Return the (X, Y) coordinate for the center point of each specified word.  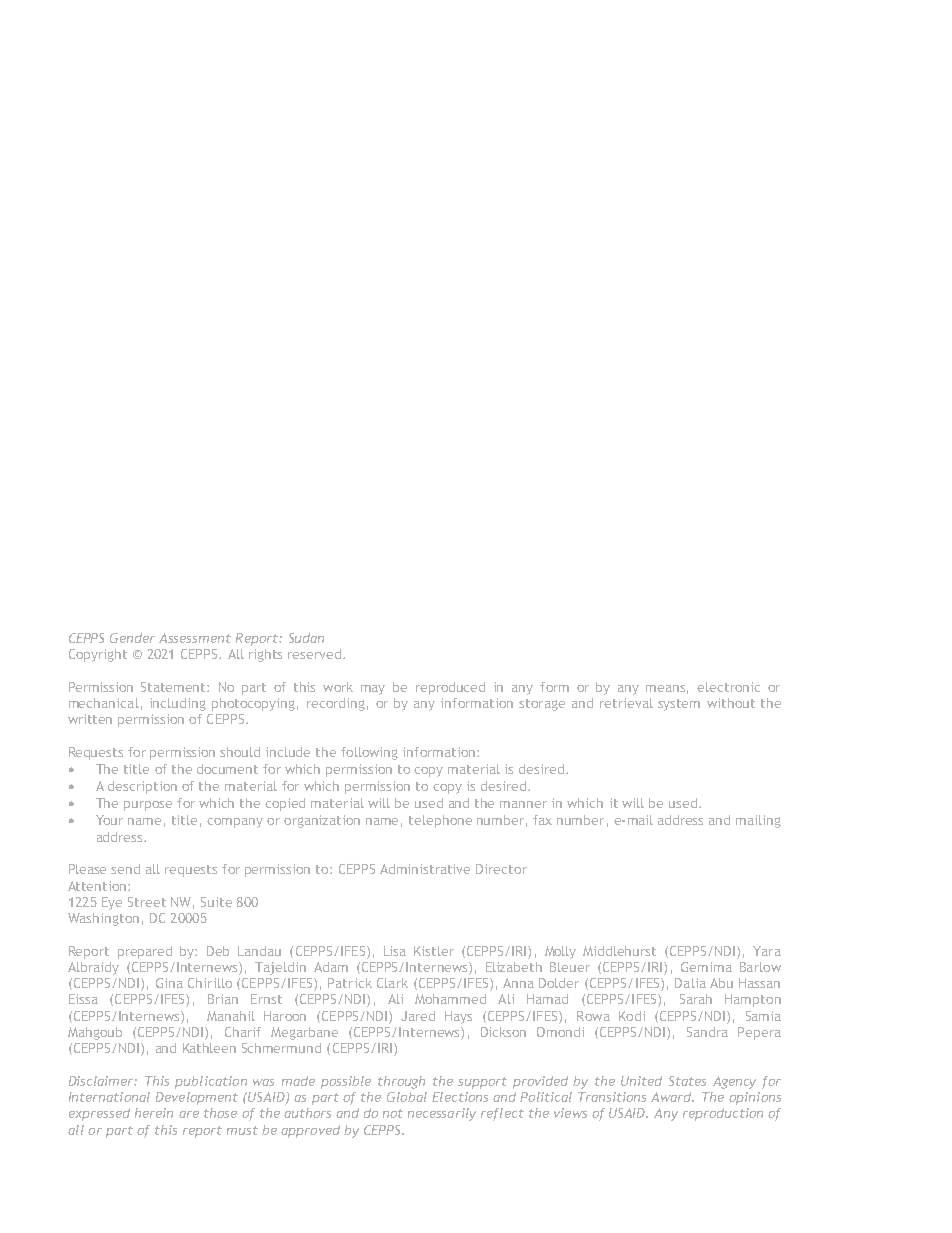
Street (147, 902)
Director (501, 869)
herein (154, 1113)
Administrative (425, 869)
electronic (728, 687)
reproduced (450, 688)
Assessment (195, 638)
